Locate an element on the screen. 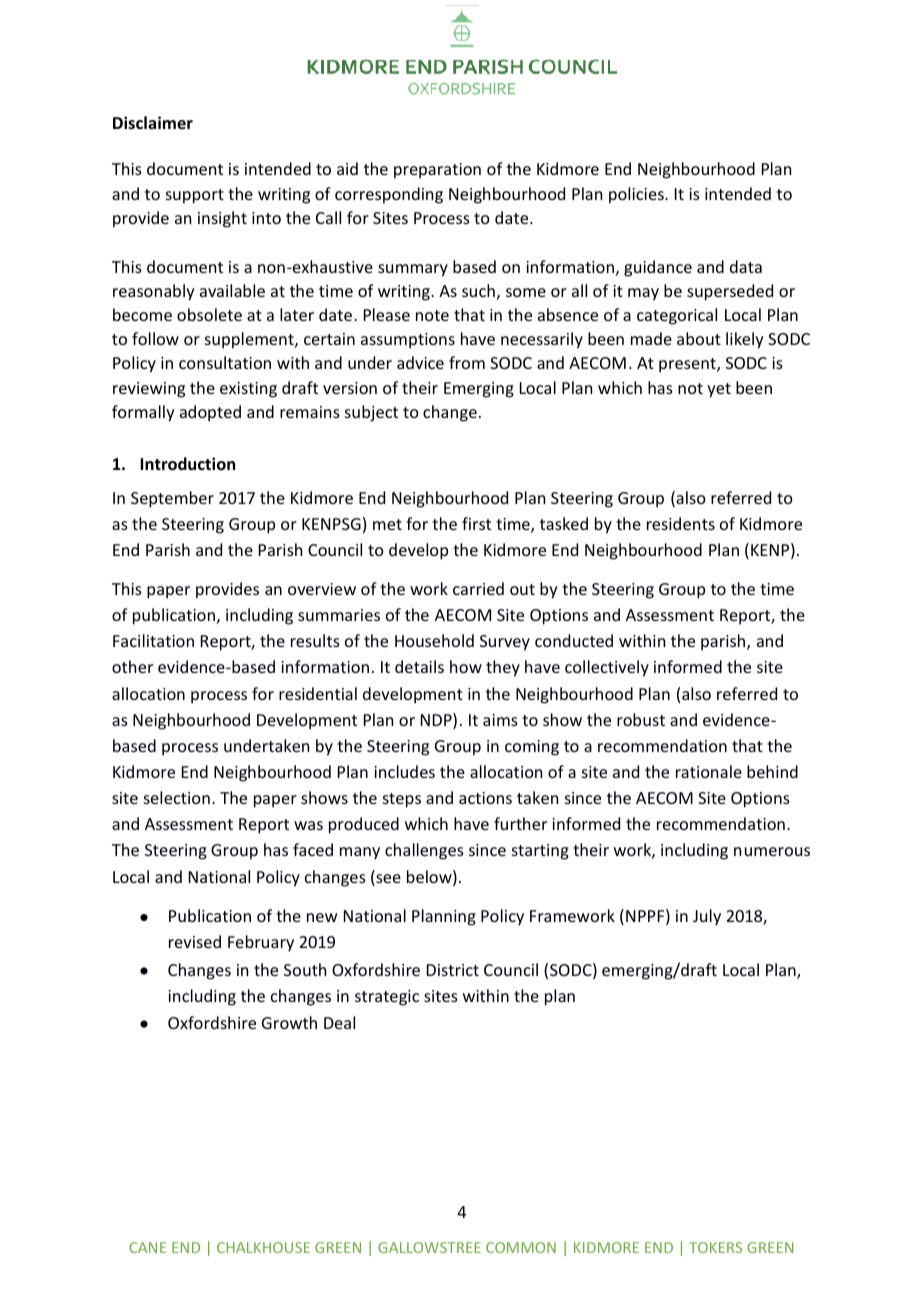  COMMON is located at coordinates (521, 1247).
